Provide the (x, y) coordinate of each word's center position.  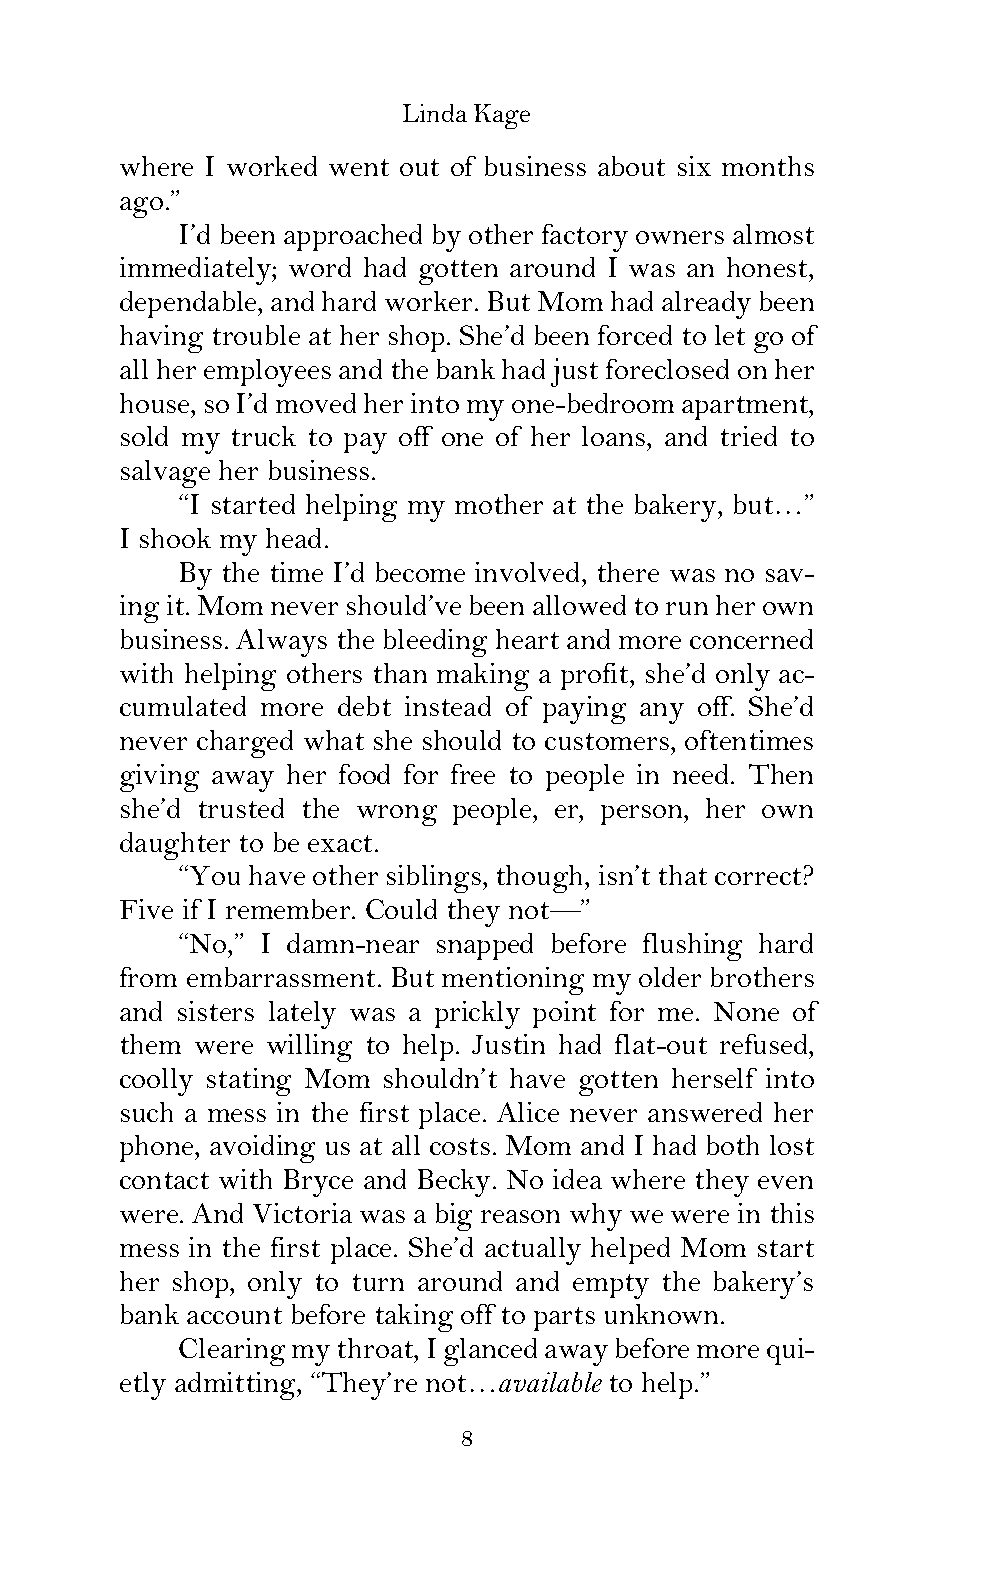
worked (272, 166)
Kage (502, 116)
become (420, 572)
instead (448, 706)
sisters (216, 1011)
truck (264, 436)
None (746, 1011)
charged (245, 744)
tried (749, 436)
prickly (477, 1015)
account (234, 1315)
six (694, 166)
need (700, 774)
